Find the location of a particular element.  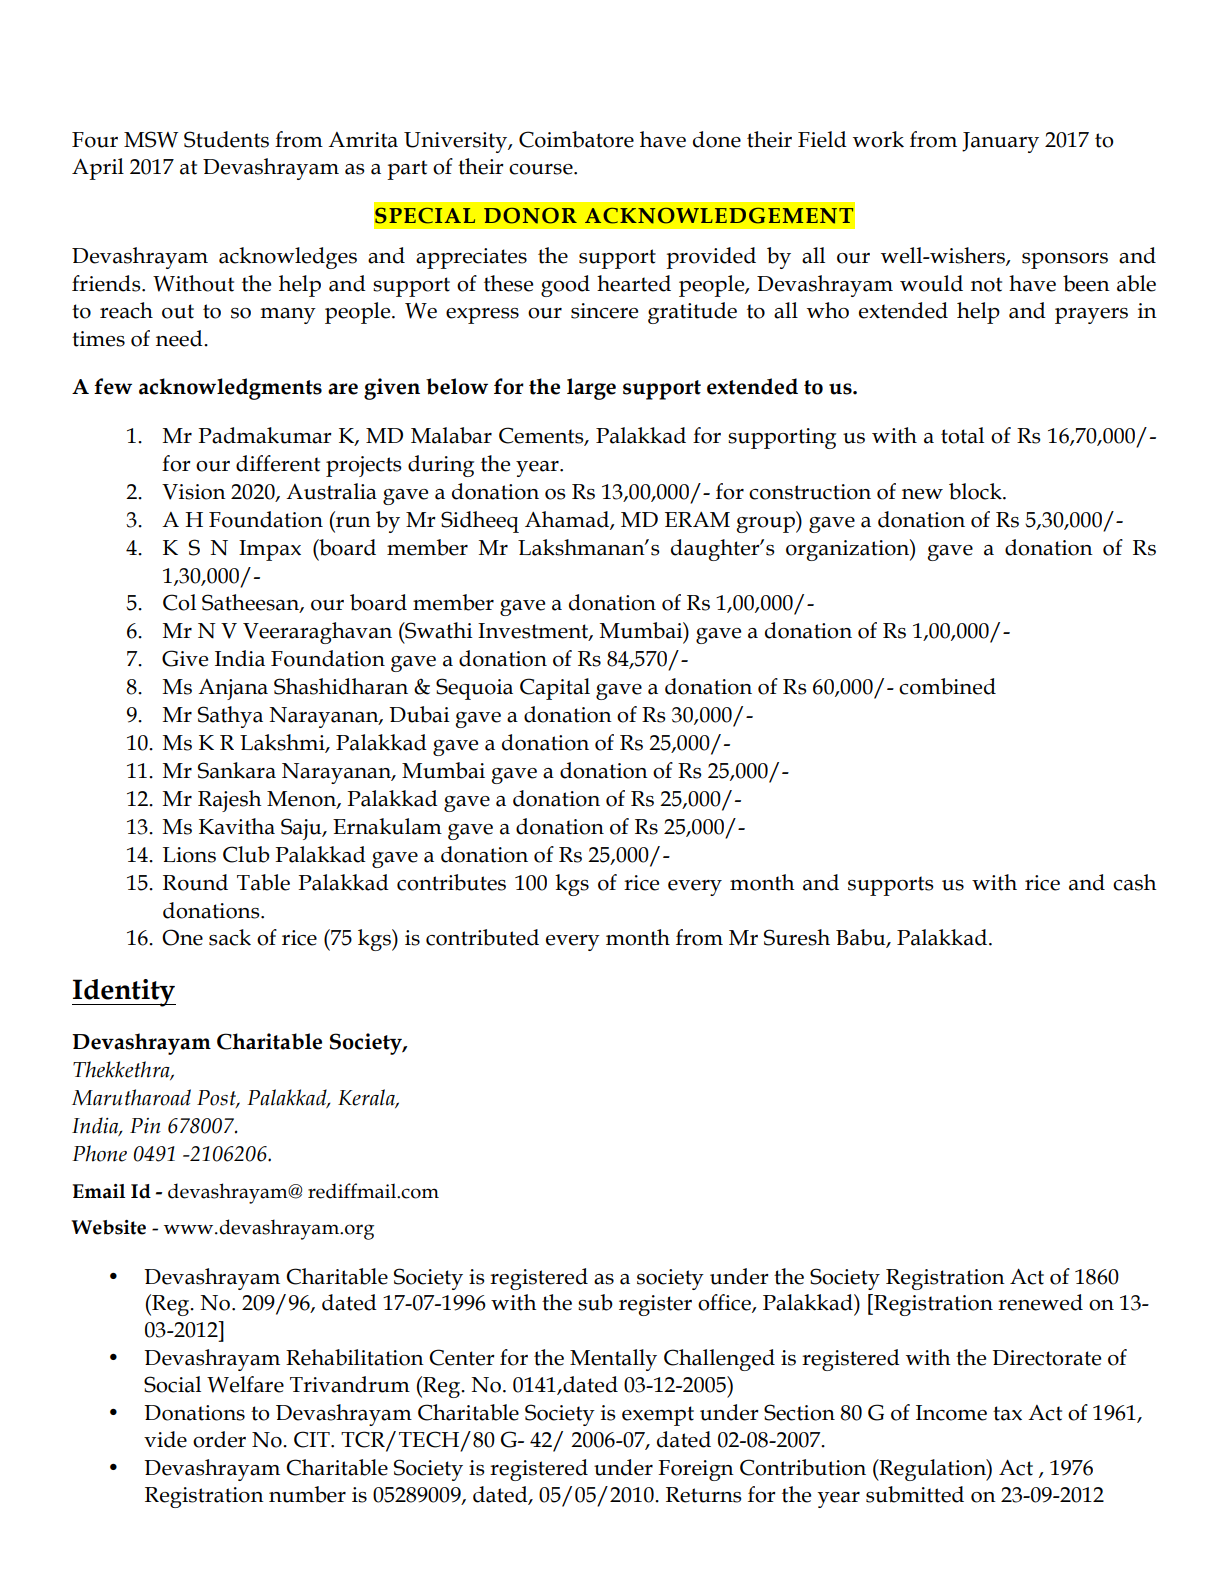

exempt is located at coordinates (658, 1416).
